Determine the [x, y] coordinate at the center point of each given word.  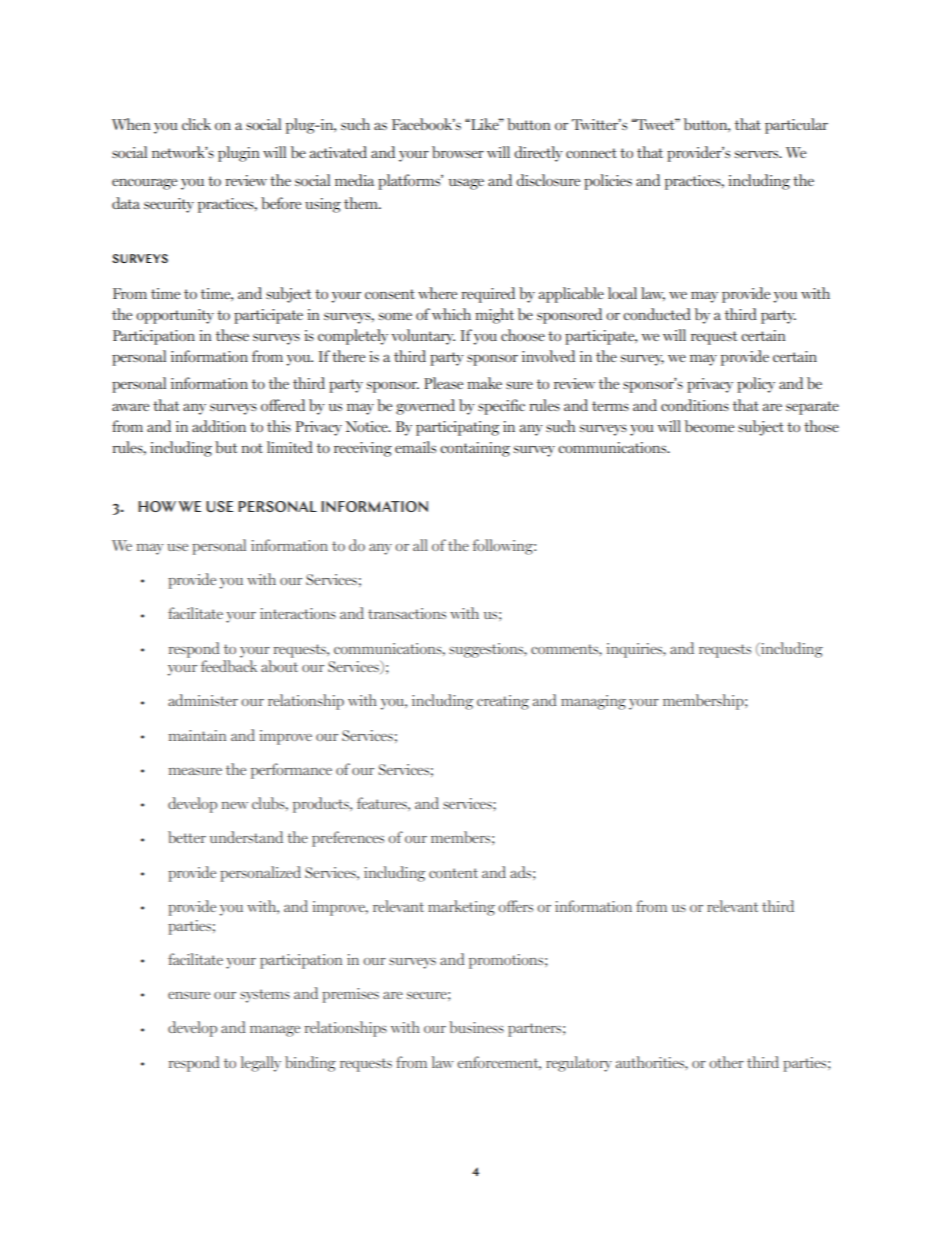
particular [796, 126]
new [235, 805]
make [484, 383]
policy [756, 385]
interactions [298, 613]
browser [458, 152]
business [476, 1027]
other [726, 1062]
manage [275, 1031]
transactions [407, 613]
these [232, 335]
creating [503, 702]
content [453, 873]
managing [593, 702]
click [196, 124]
